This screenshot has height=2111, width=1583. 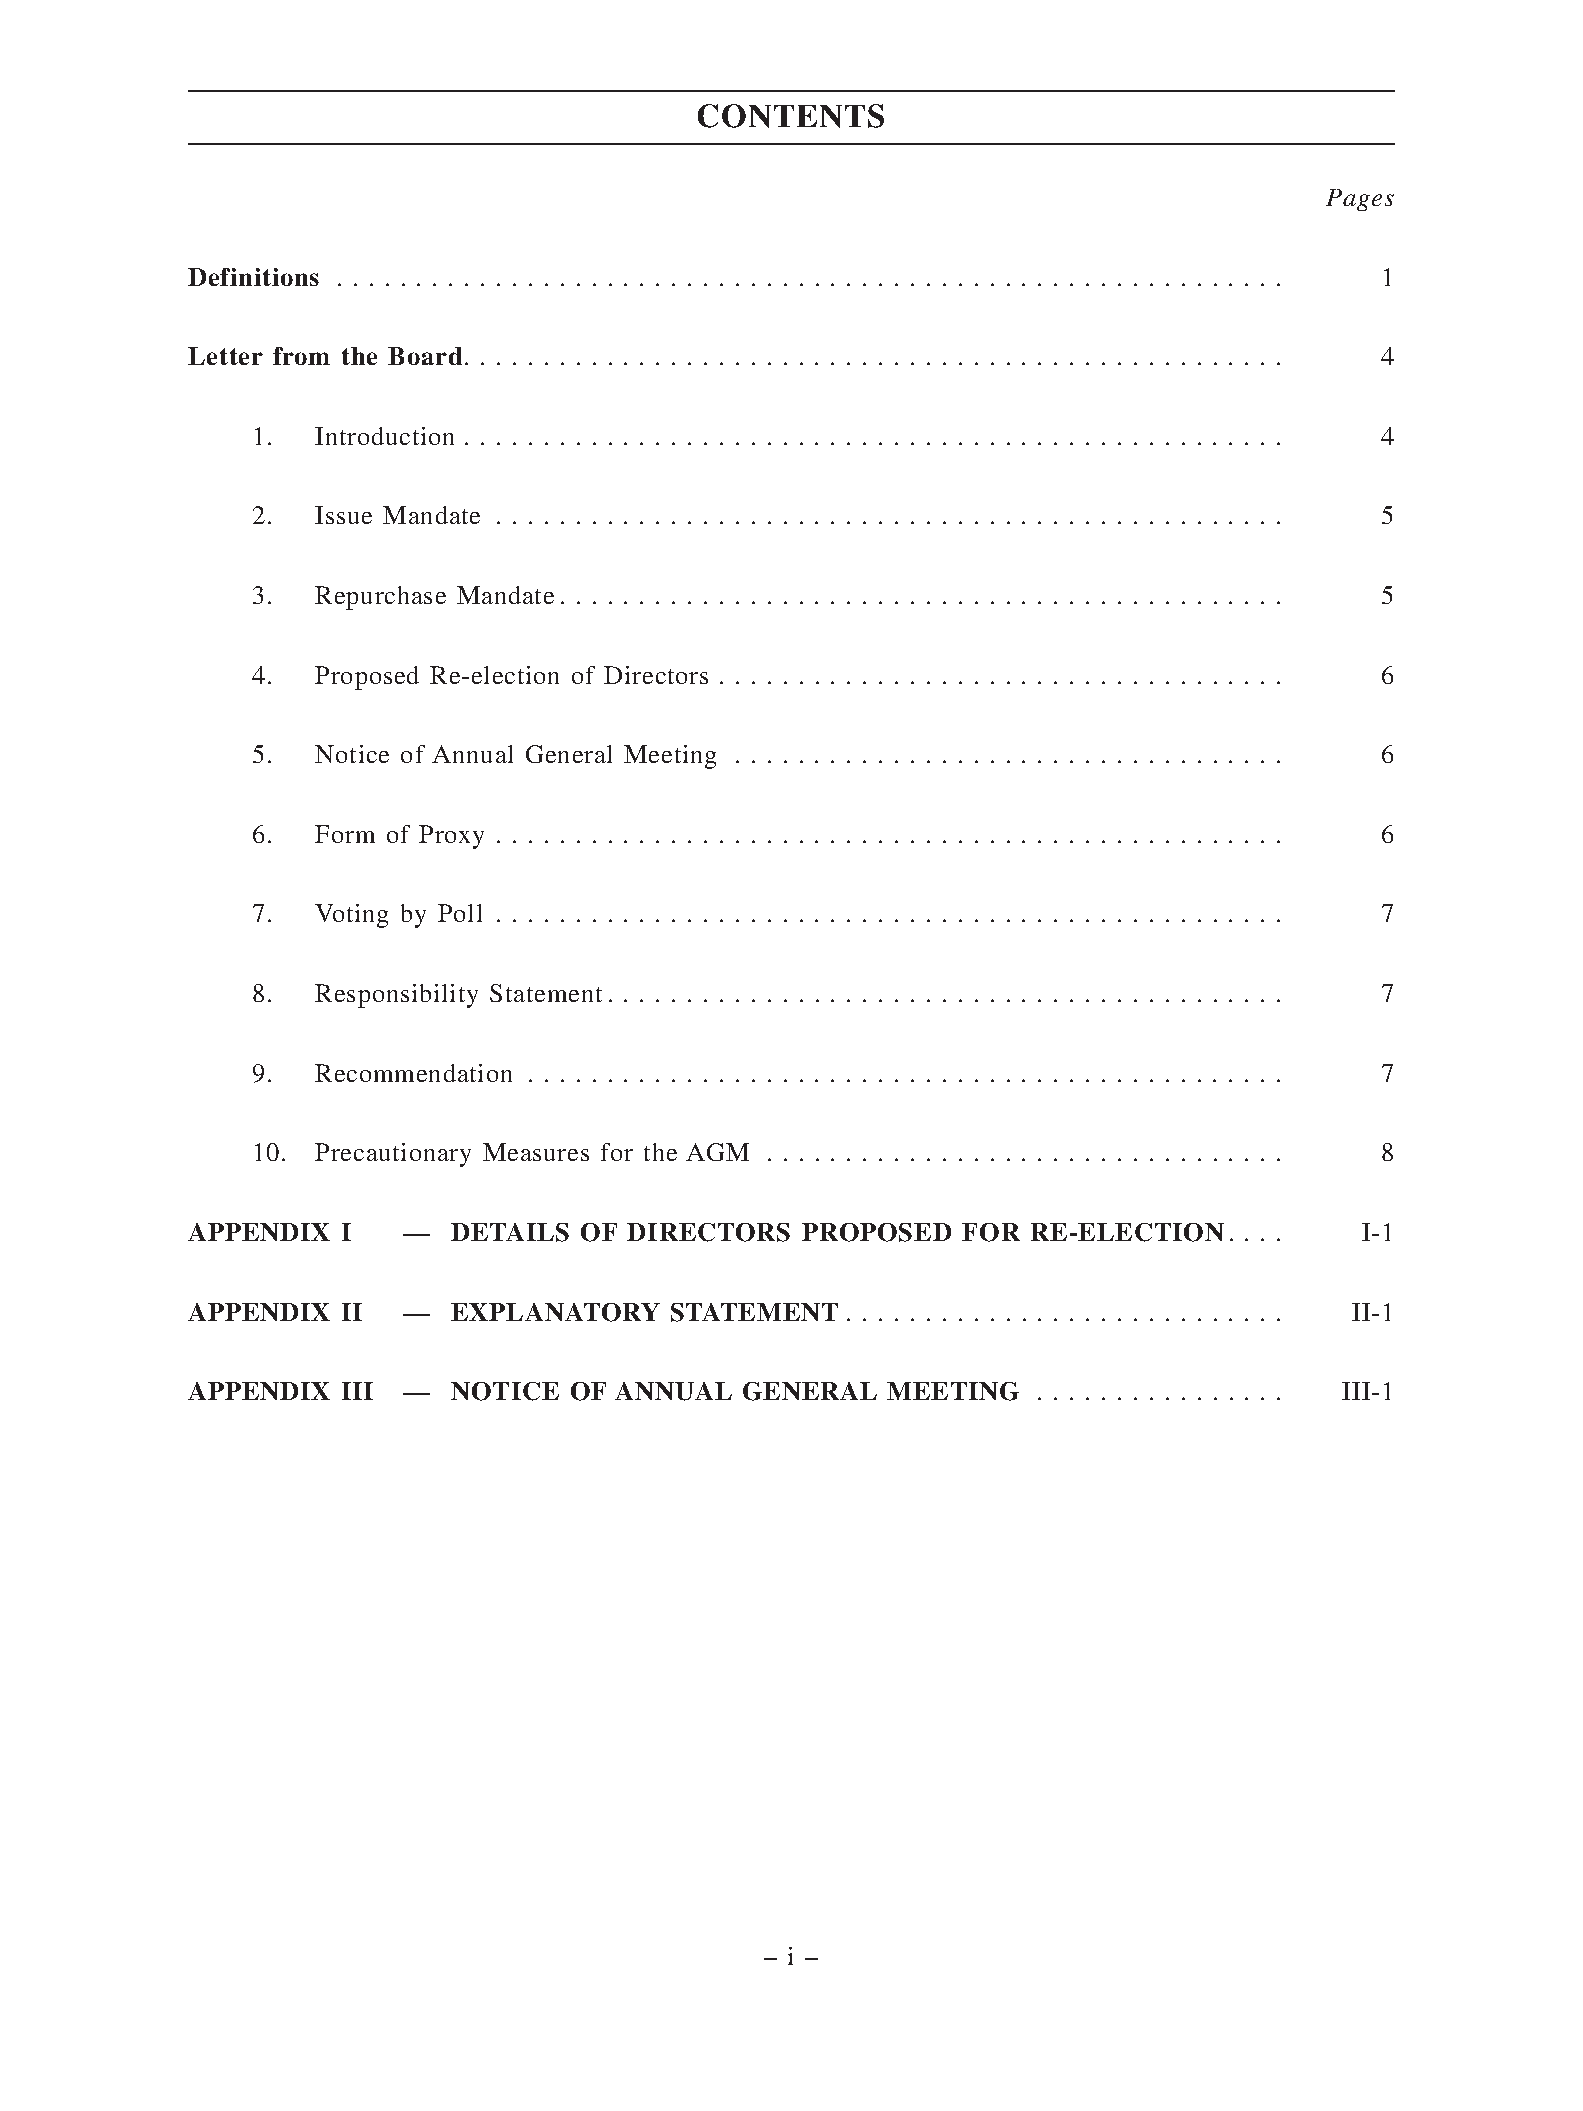 I want to click on Proxy, so click(x=451, y=837).
